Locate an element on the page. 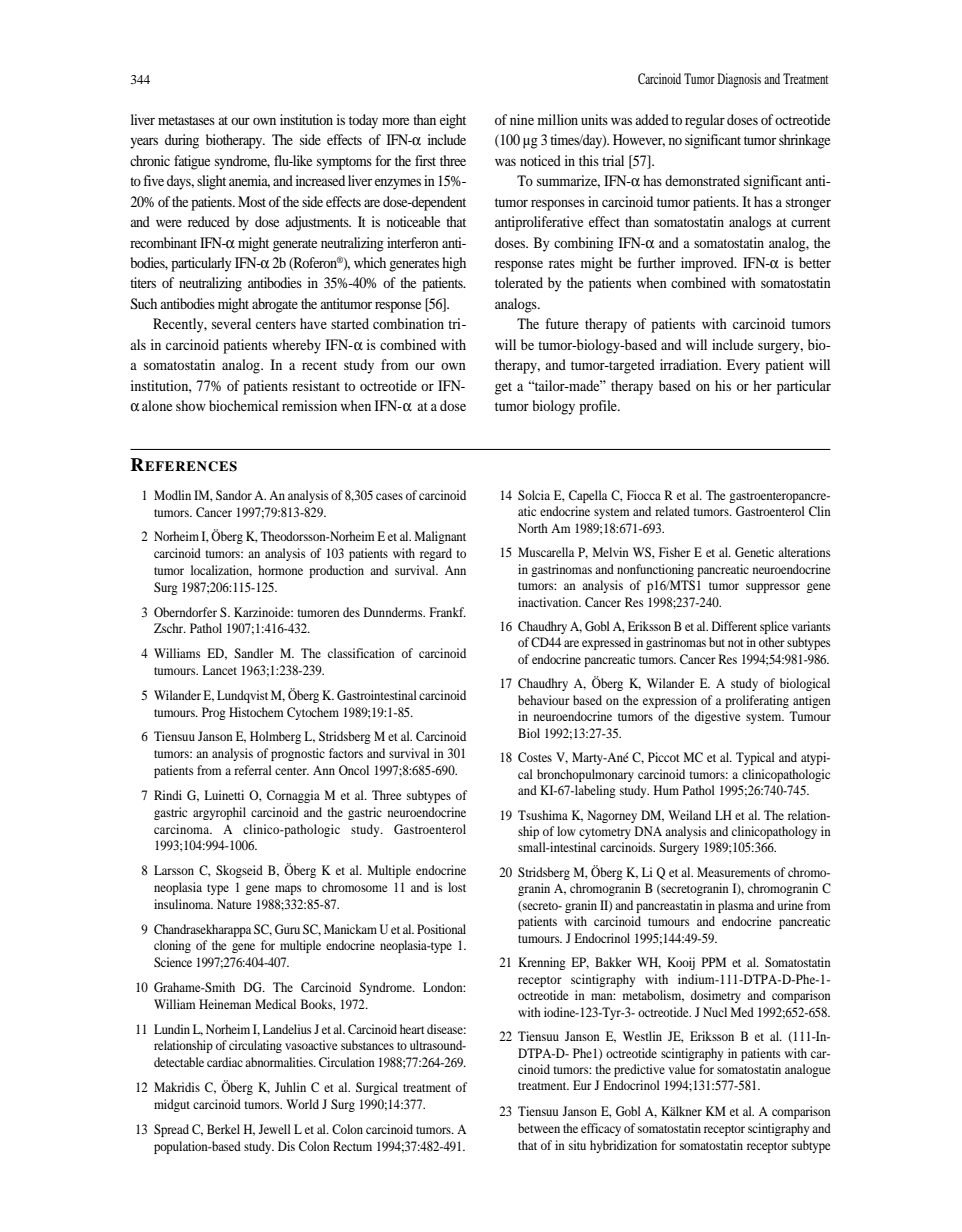 Image resolution: width=962 pixels, height=1232 pixels. Sandler is located at coordinates (254, 653).
